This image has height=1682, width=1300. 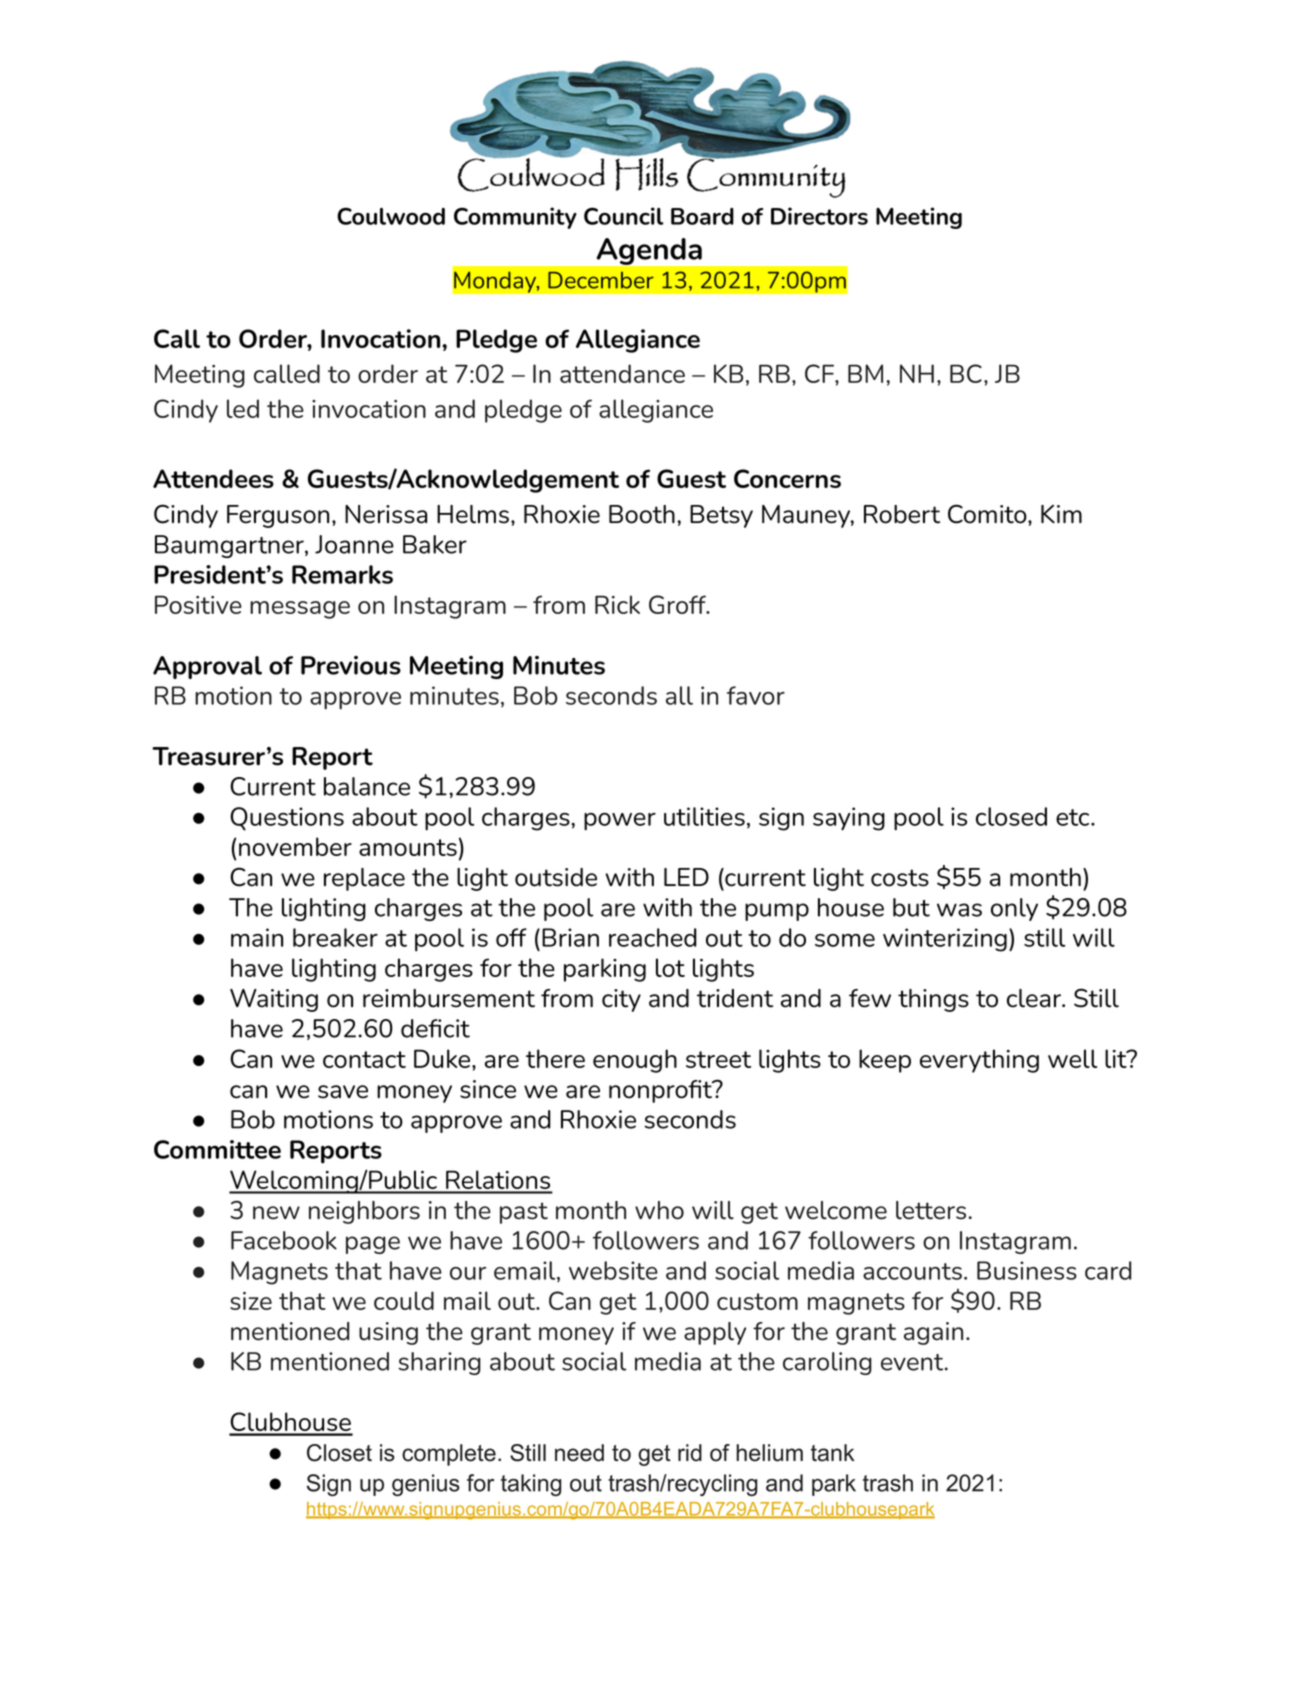 I want to click on enough, so click(x=635, y=1061).
